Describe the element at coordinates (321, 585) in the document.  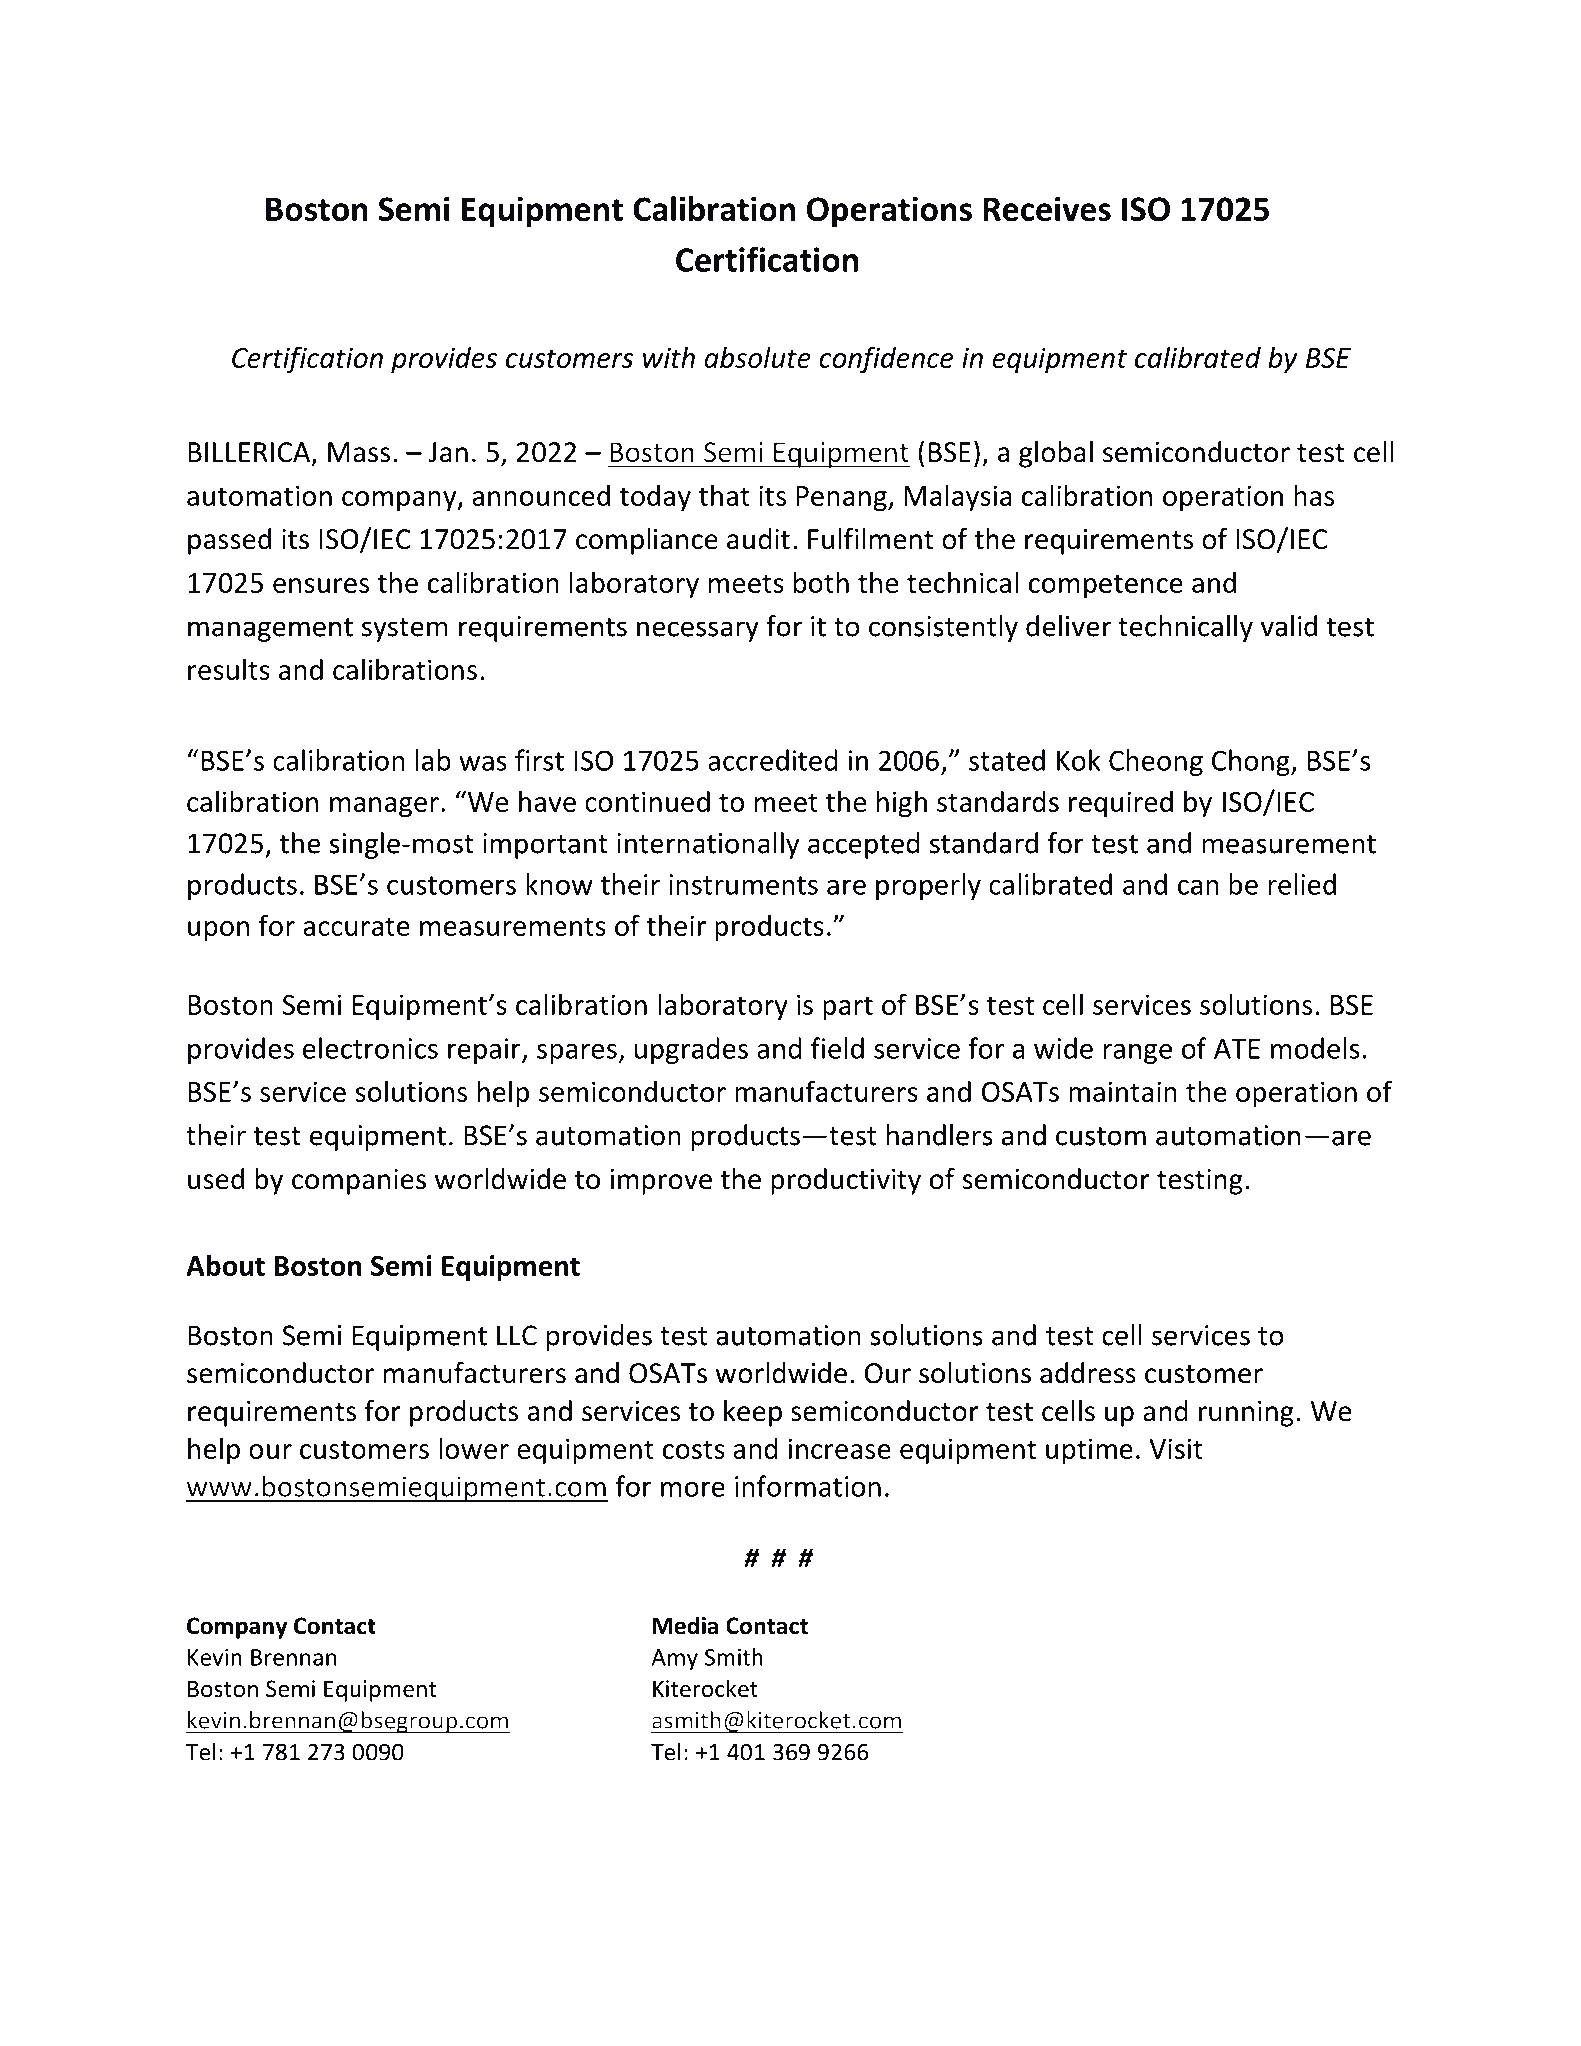
I see `ensures` at that location.
